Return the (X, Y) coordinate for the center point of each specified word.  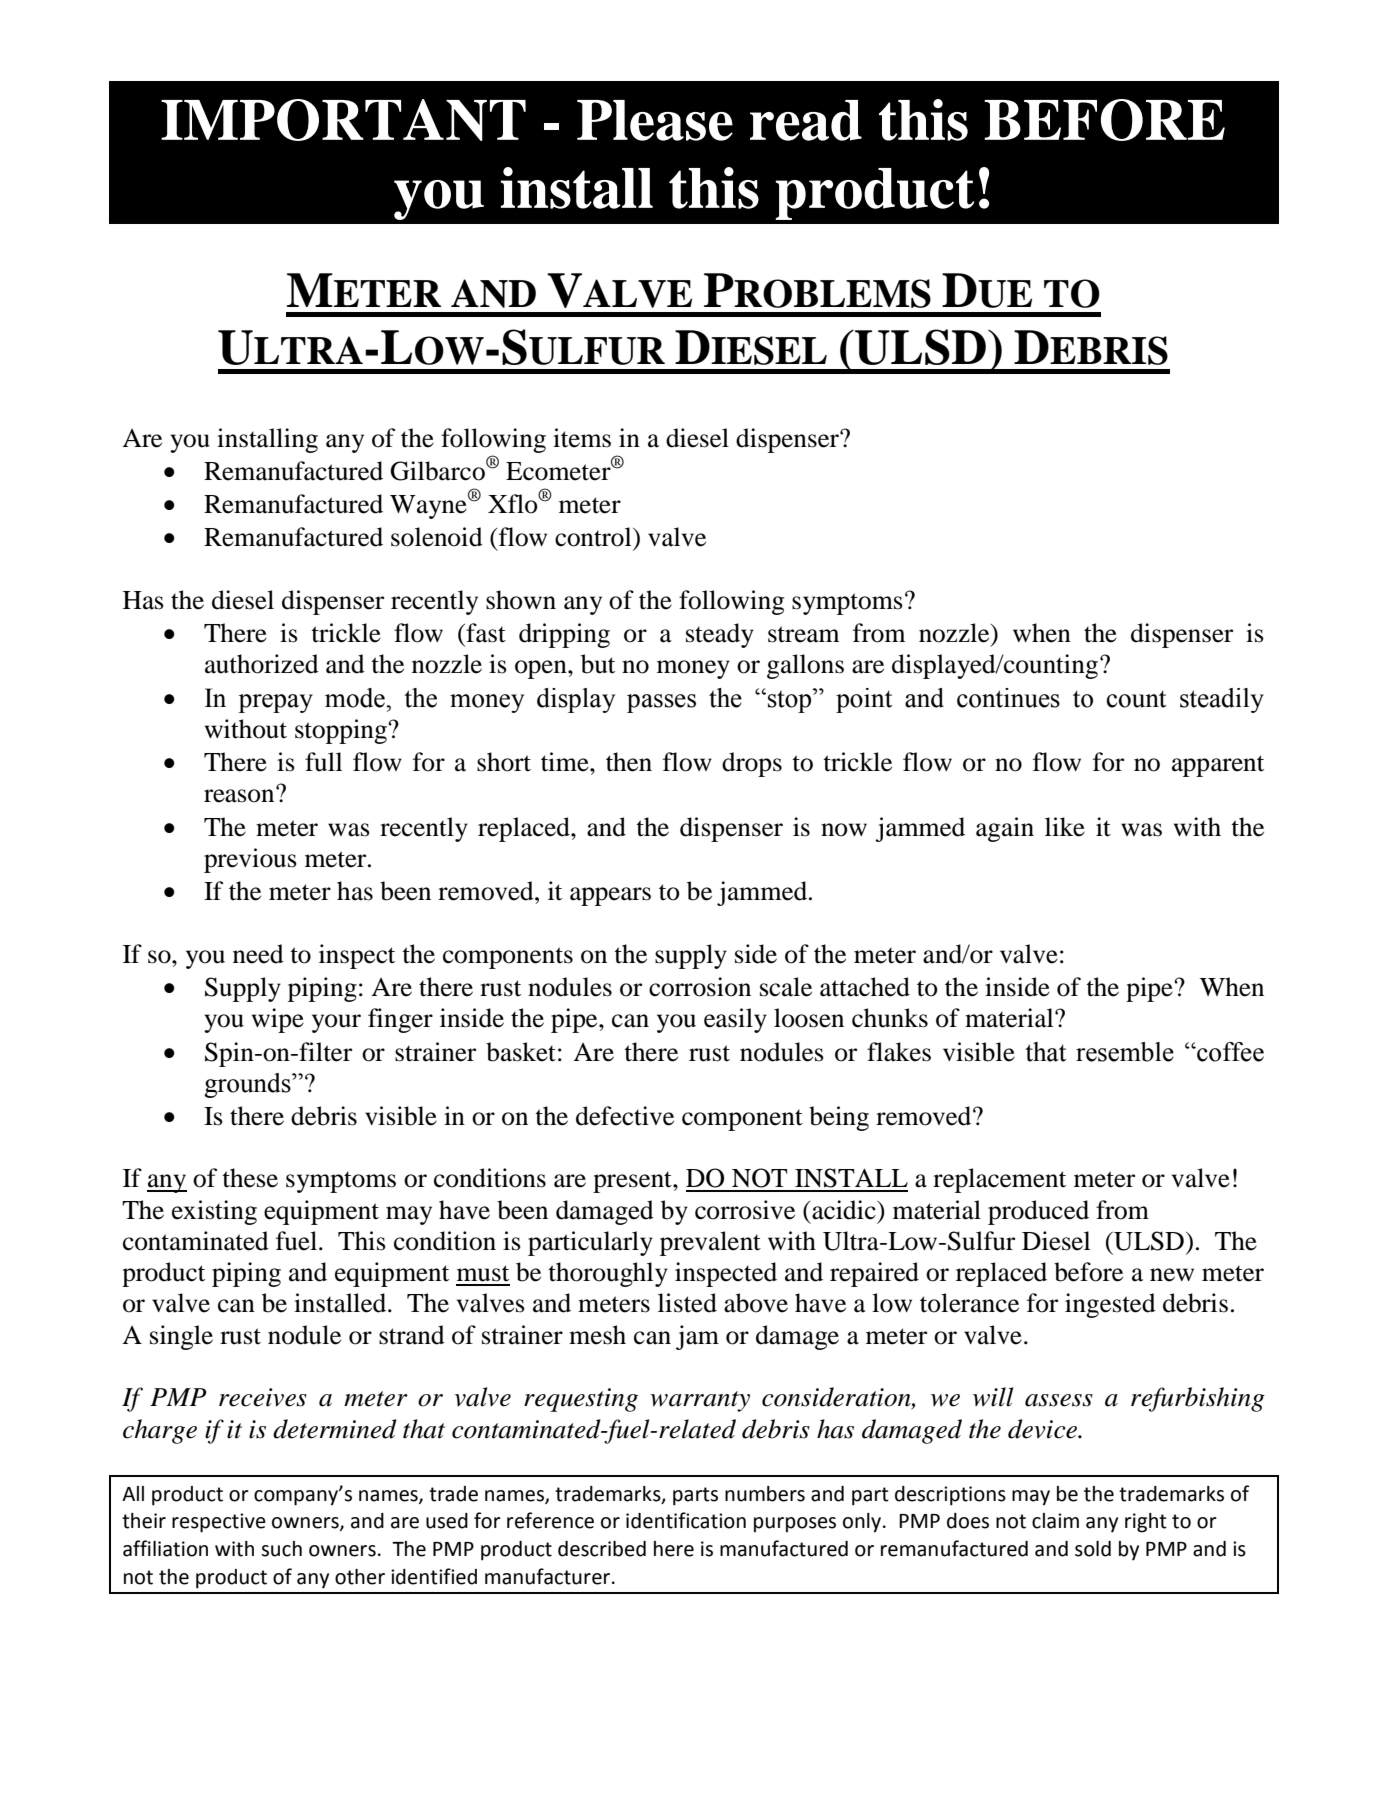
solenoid (437, 537)
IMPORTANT (343, 120)
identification (686, 1520)
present (633, 1182)
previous (250, 860)
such (281, 1549)
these (250, 1178)
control (594, 537)
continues (1008, 698)
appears (610, 896)
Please (655, 120)
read (806, 120)
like (1065, 827)
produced (1038, 1212)
